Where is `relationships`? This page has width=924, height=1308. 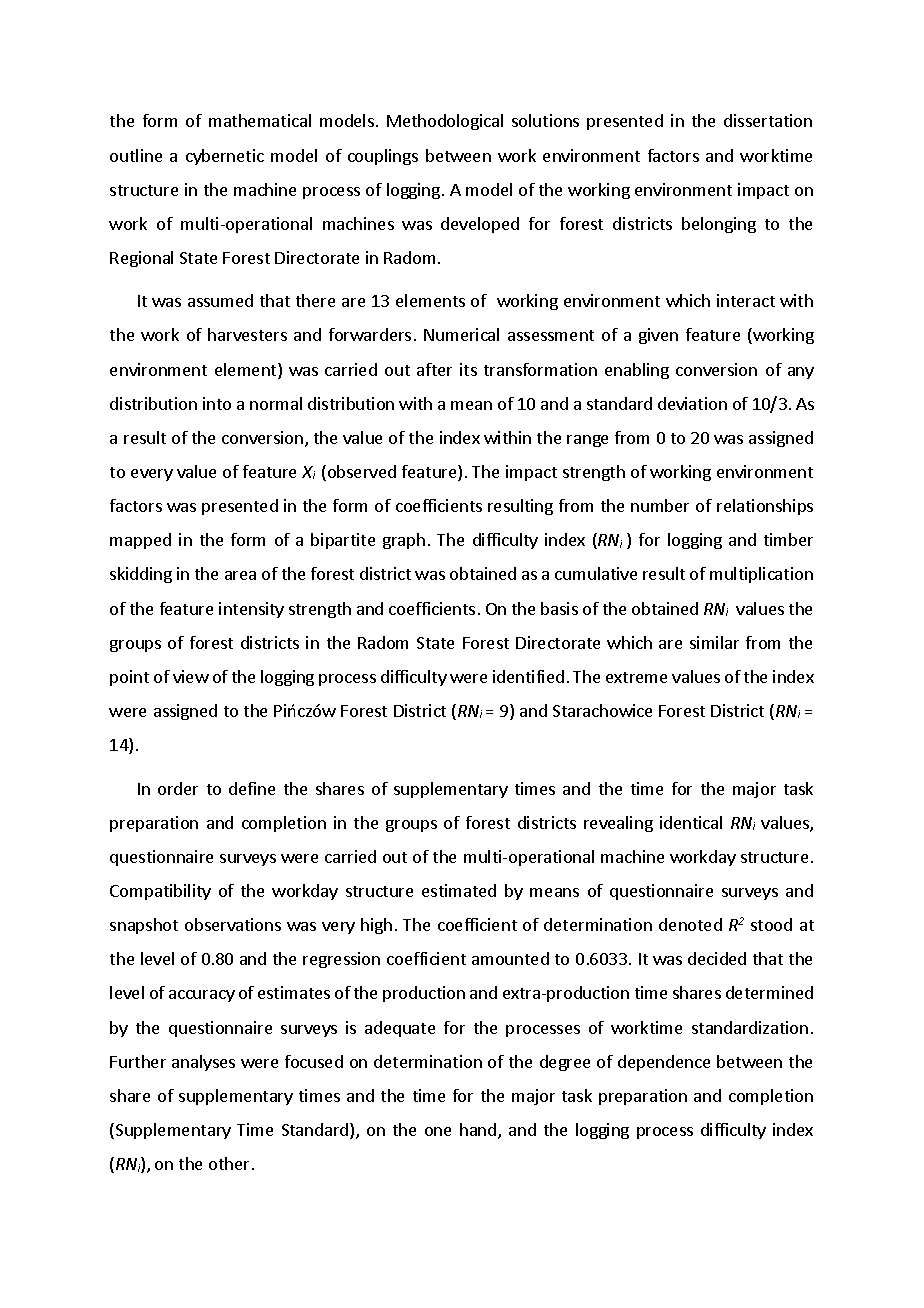
relationships is located at coordinates (765, 507).
